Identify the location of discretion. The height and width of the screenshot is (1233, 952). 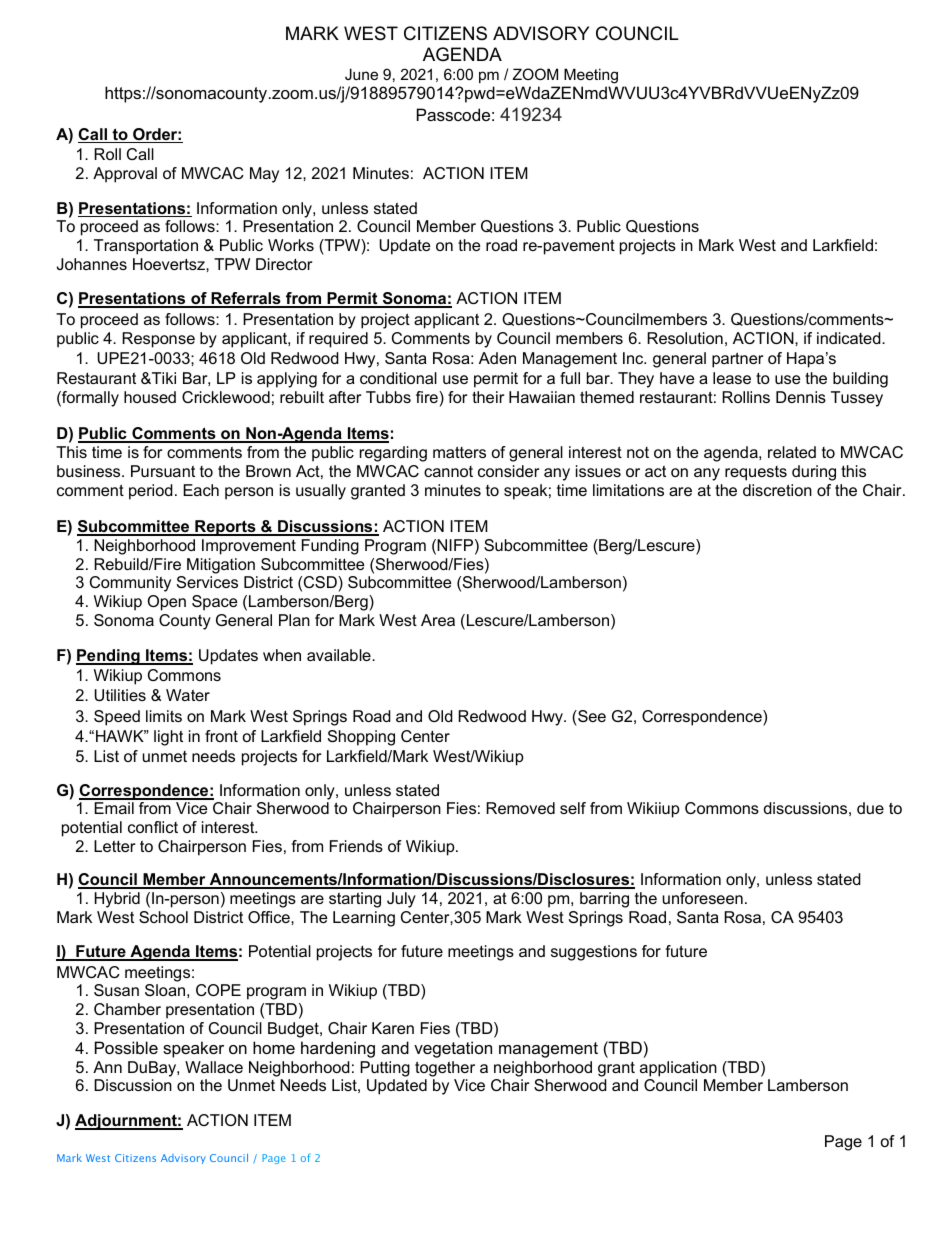
(777, 490).
